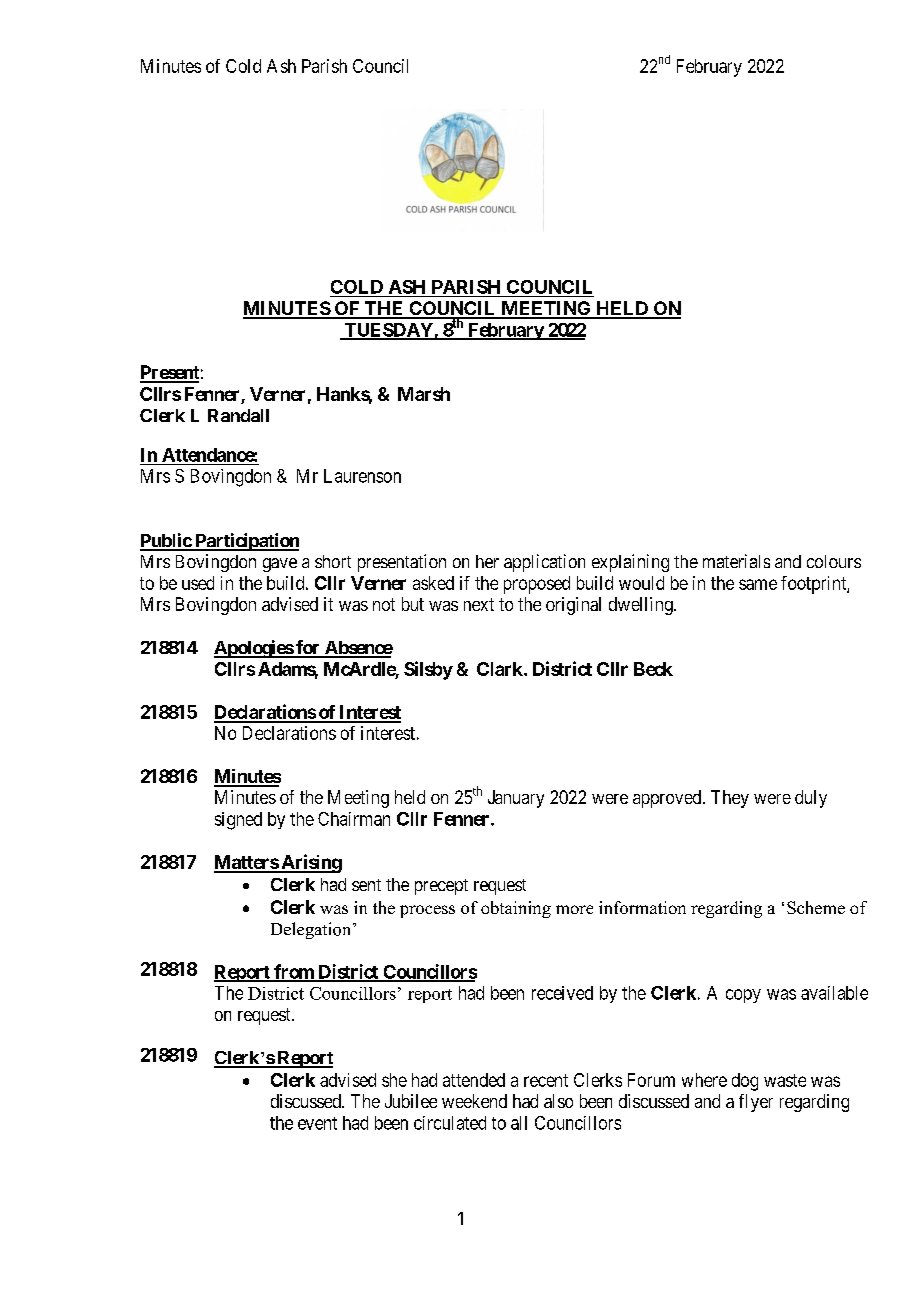 The image size is (924, 1307). I want to click on They, so click(730, 799).
